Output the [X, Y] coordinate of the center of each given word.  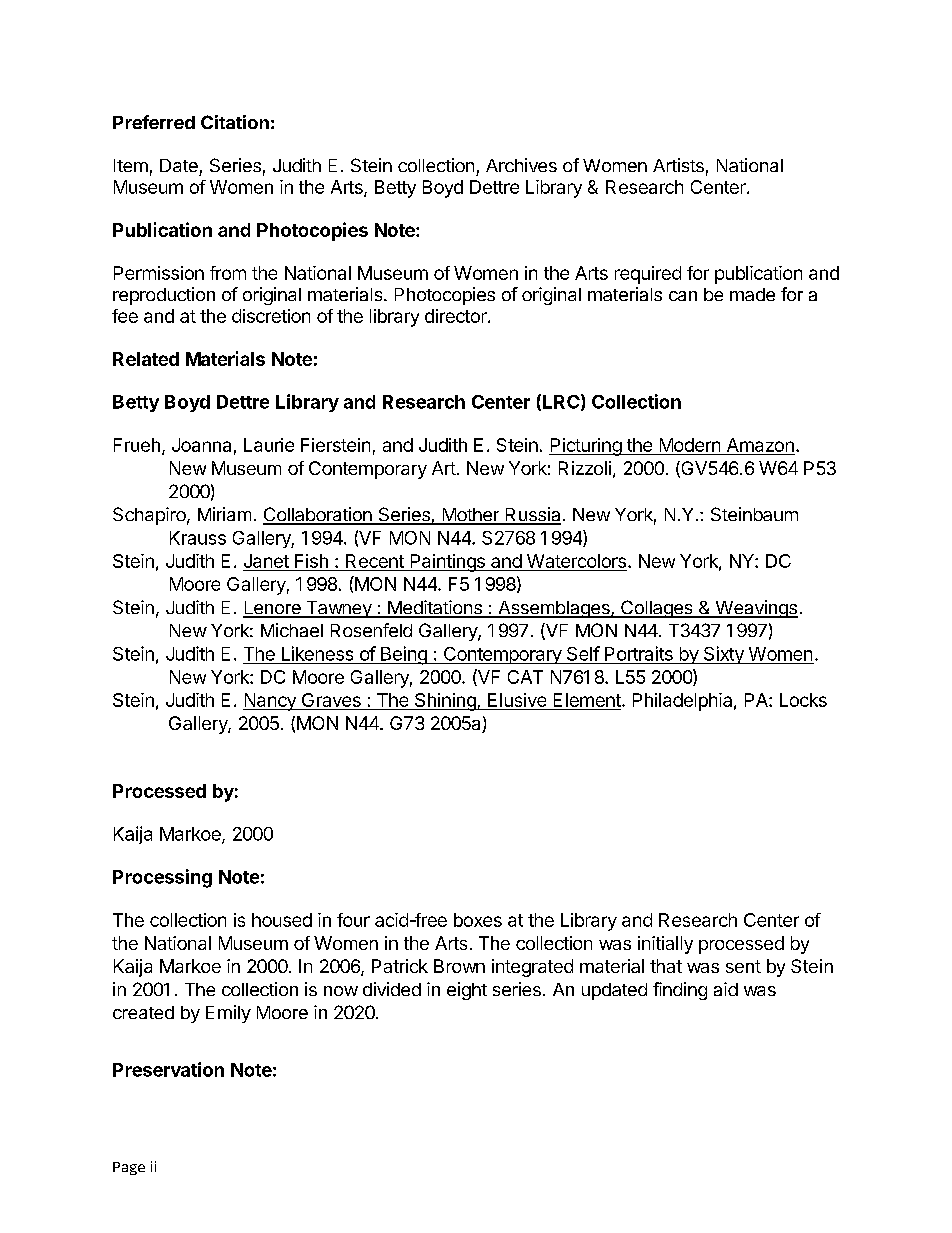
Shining [445, 702]
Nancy [270, 702]
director [457, 316]
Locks [803, 700]
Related [146, 359]
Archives [521, 165]
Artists [678, 165]
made [752, 294]
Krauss [198, 538]
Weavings [755, 609]
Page [129, 1168]
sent [743, 966]
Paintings [447, 563]
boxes [478, 920]
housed [282, 920]
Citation [235, 122]
